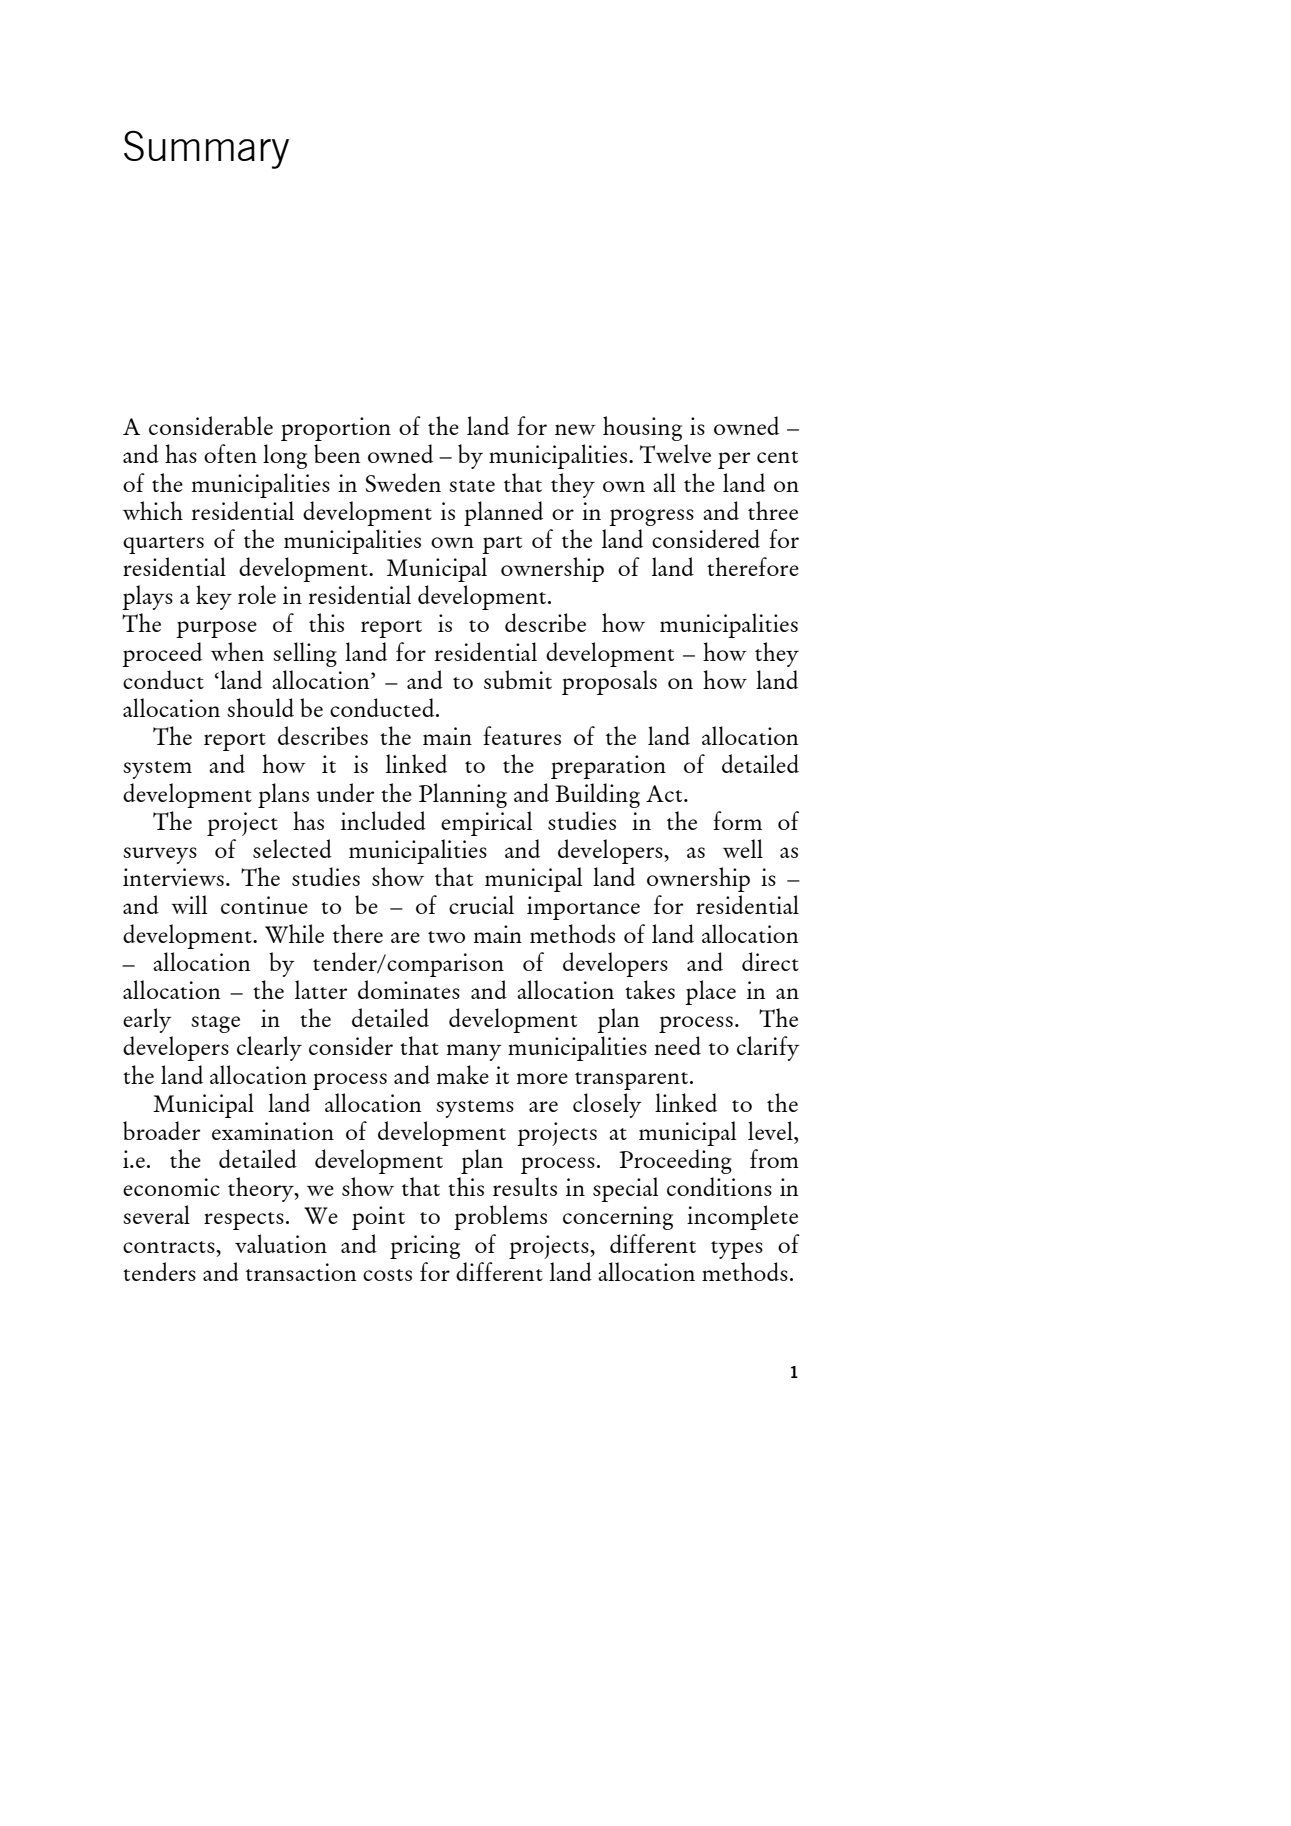  Describe the element at coordinates (651, 517) in the page. I see `progress` at that location.
